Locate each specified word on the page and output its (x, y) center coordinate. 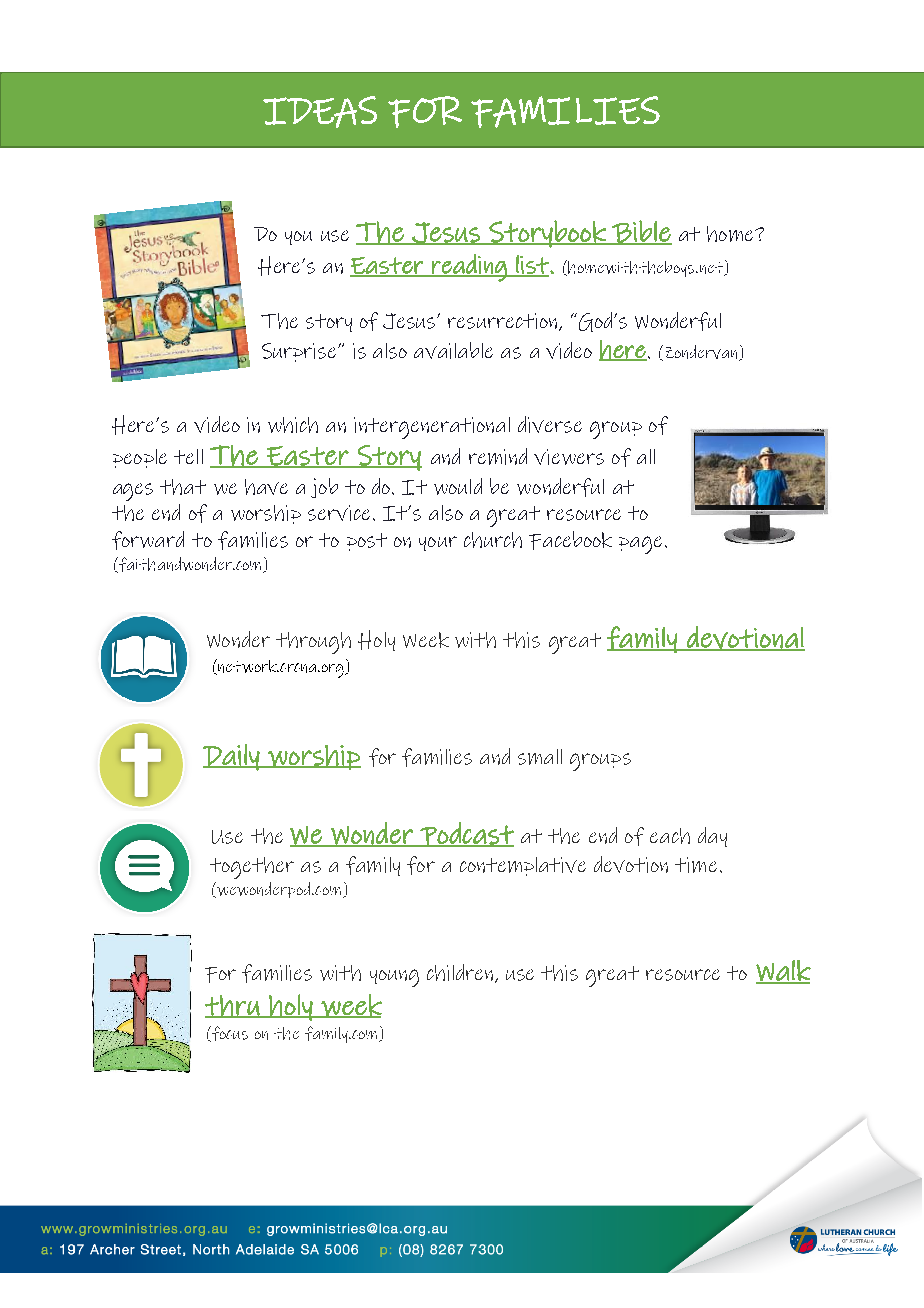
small (540, 757)
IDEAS (320, 112)
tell (188, 456)
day (712, 837)
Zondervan (703, 353)
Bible (641, 232)
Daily (232, 757)
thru (233, 1006)
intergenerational (432, 428)
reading (469, 268)
